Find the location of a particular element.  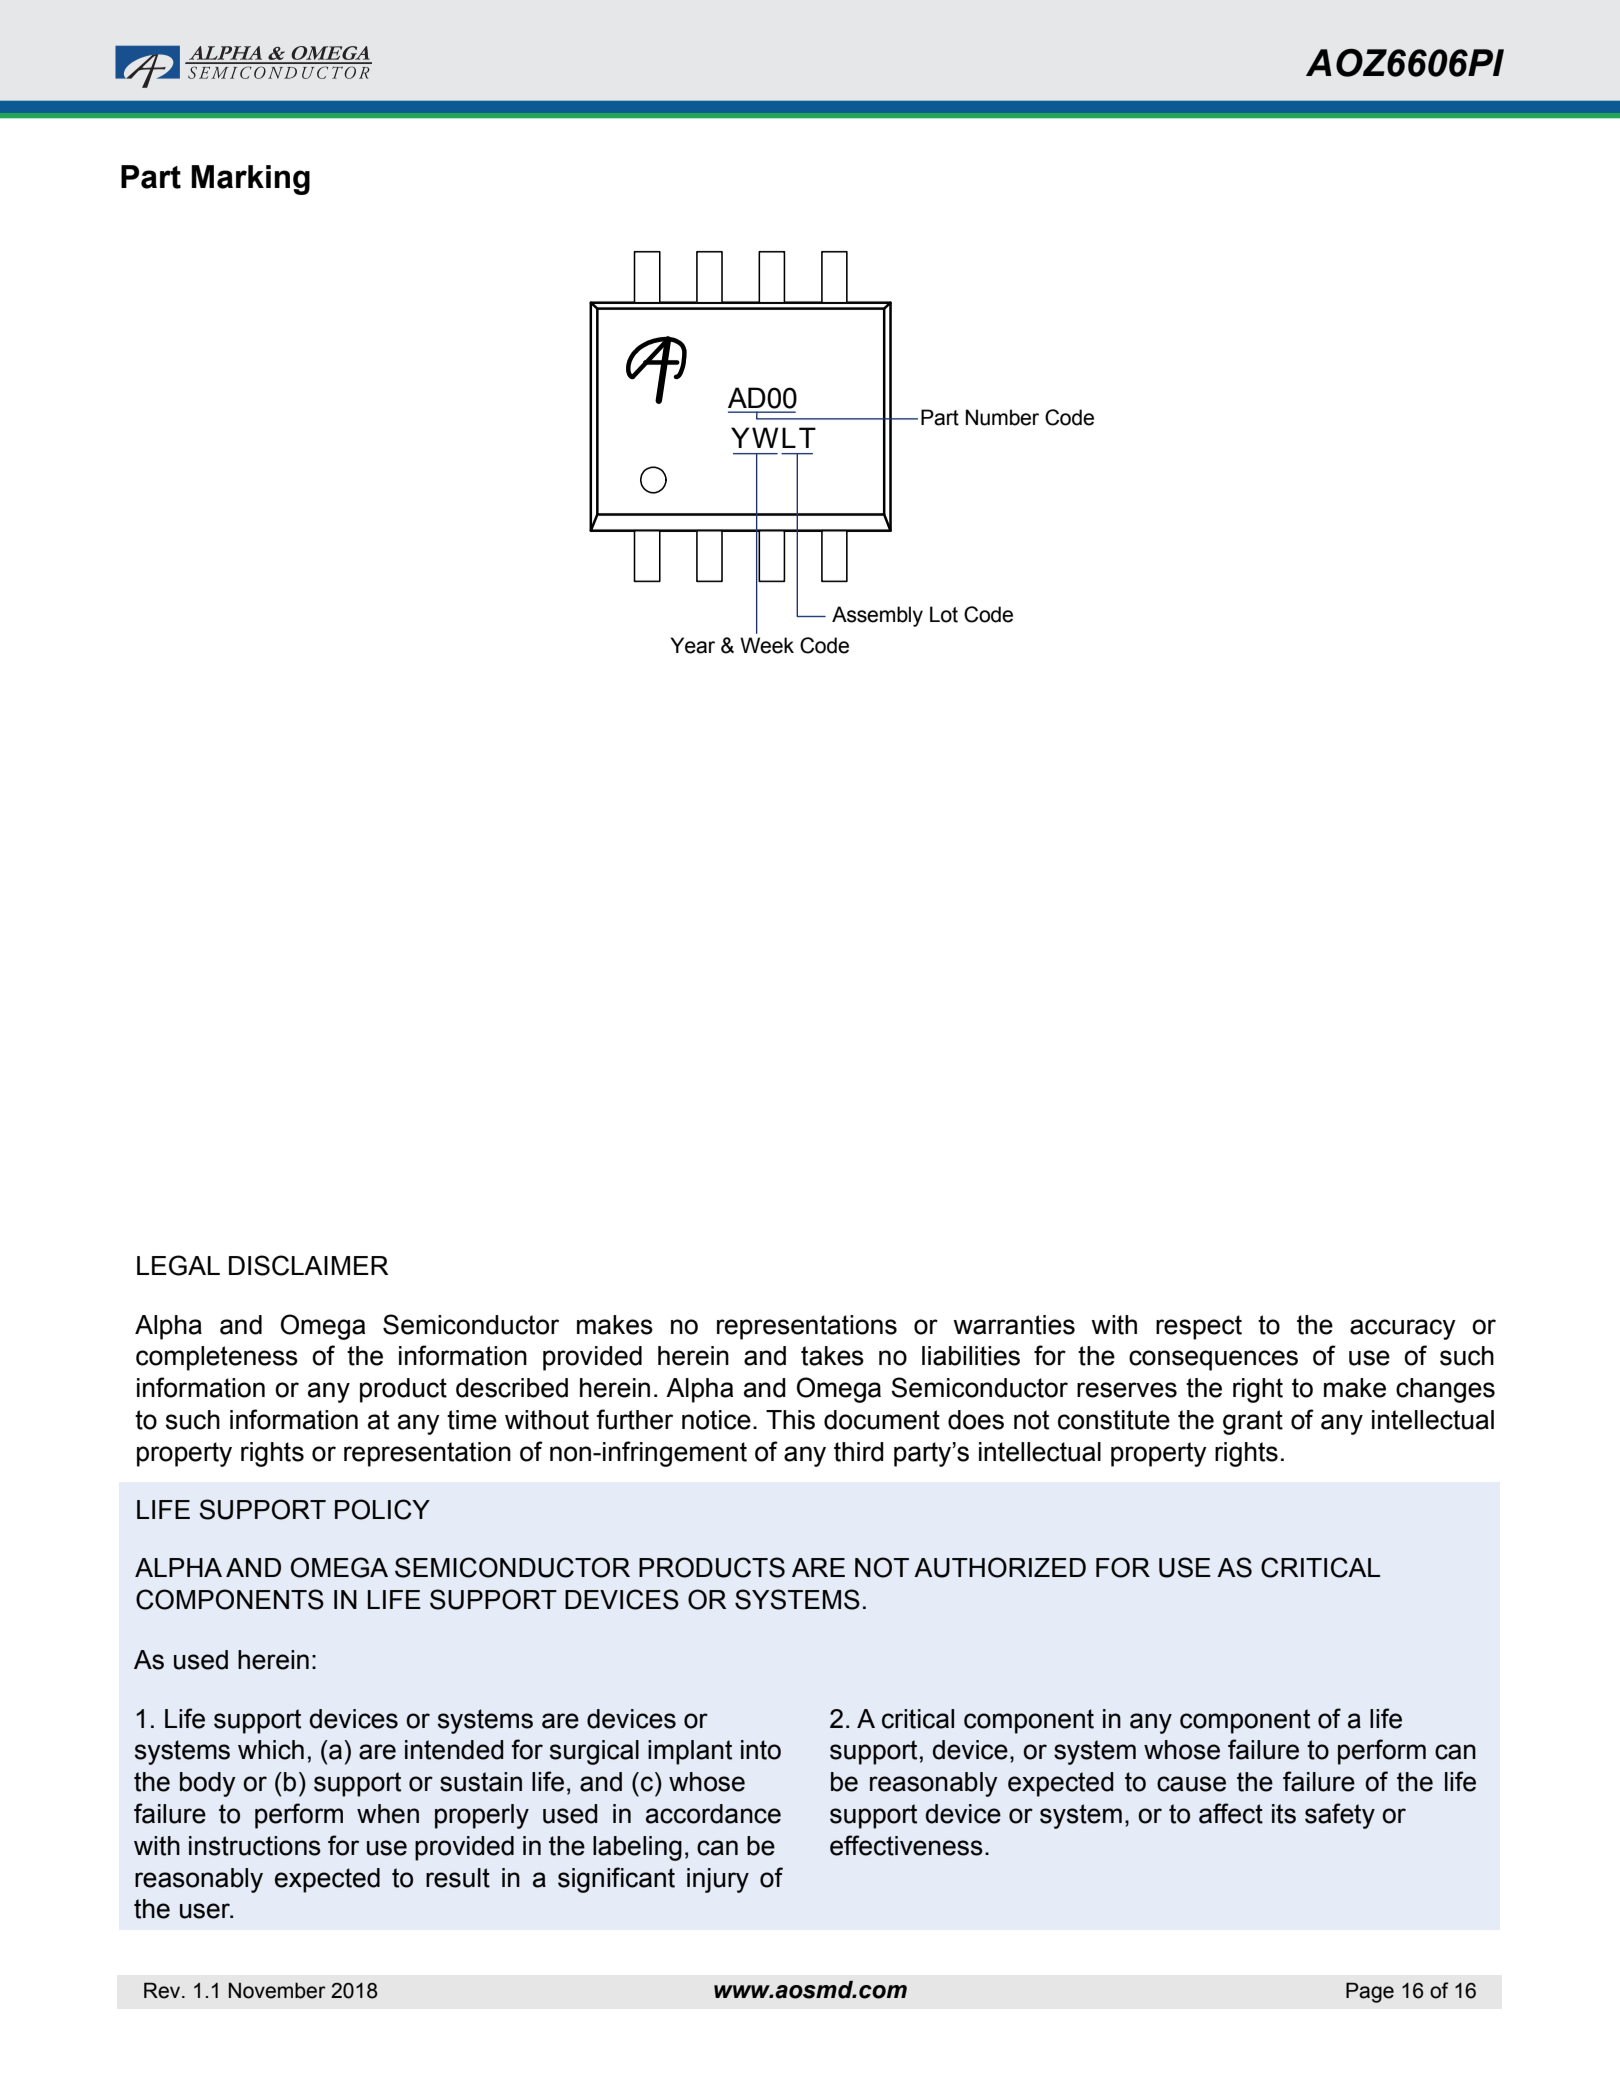

Number is located at coordinates (1002, 417).
